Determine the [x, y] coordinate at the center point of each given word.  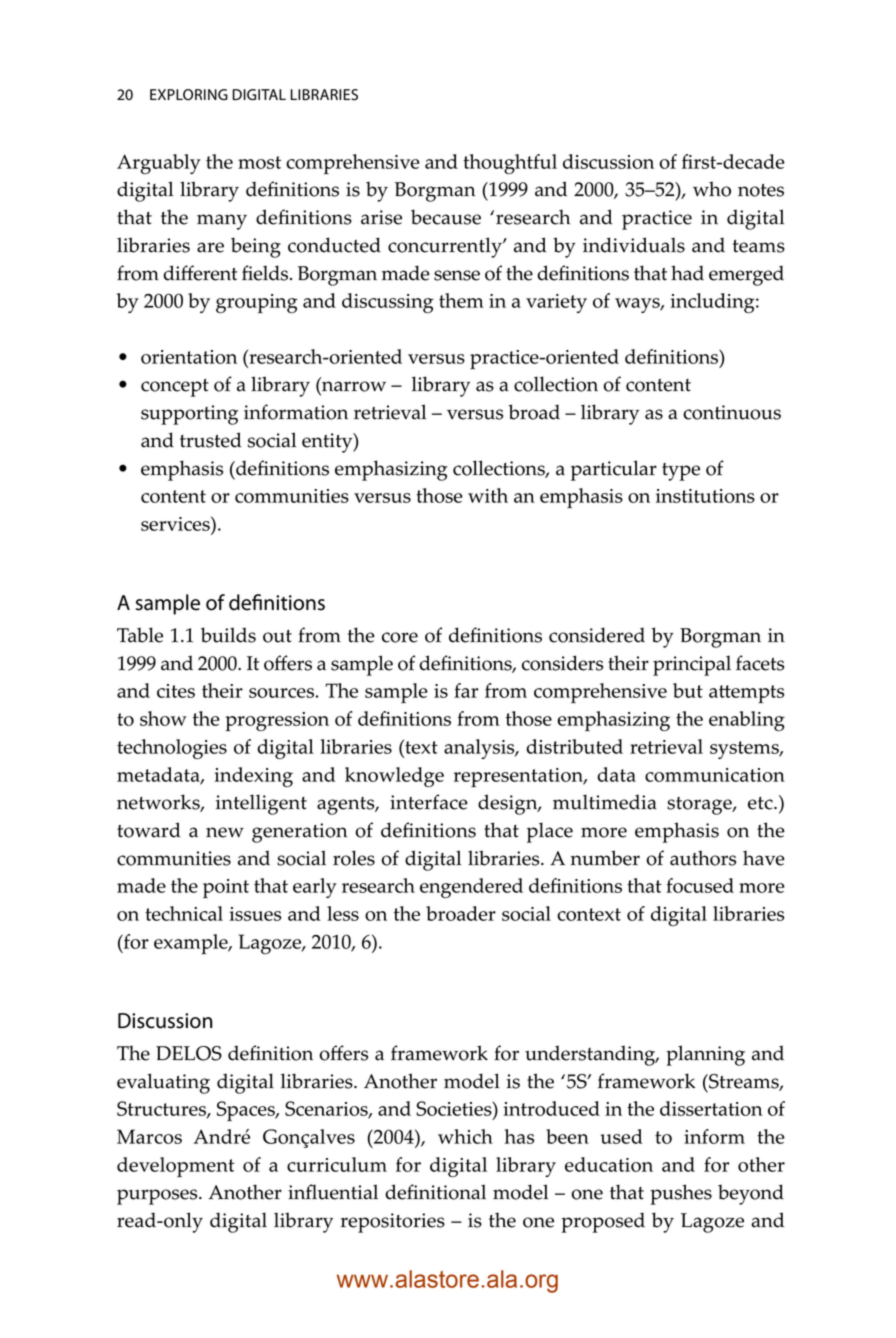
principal [692, 665]
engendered [471, 888]
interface [429, 802]
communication [715, 775]
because [446, 217]
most [259, 162]
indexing [253, 777]
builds [228, 635]
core [400, 637]
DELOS [189, 1053]
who [712, 189]
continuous [732, 412]
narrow [354, 386]
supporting [189, 415]
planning [705, 1055]
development [176, 1167]
